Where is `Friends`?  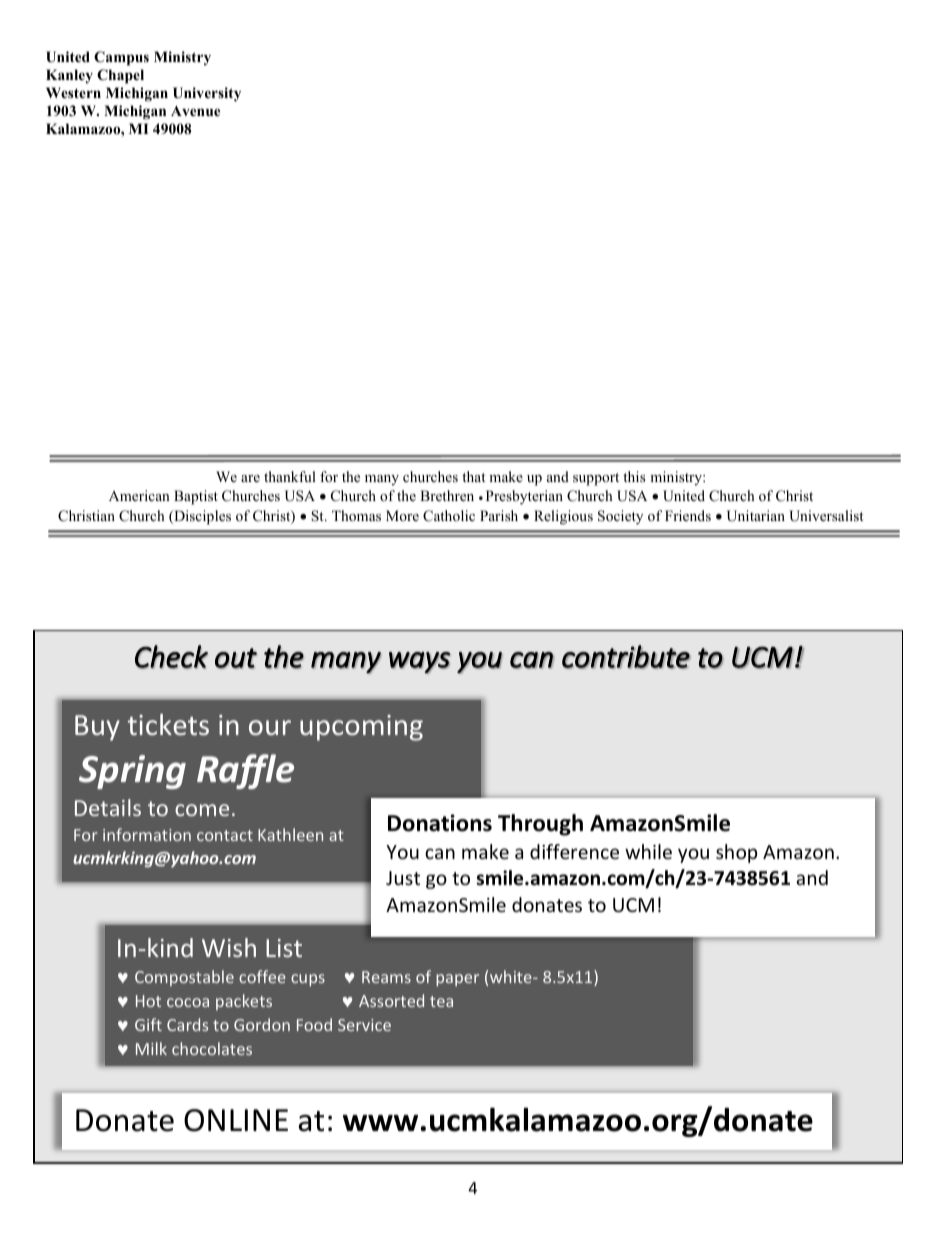
Friends is located at coordinates (688, 515).
